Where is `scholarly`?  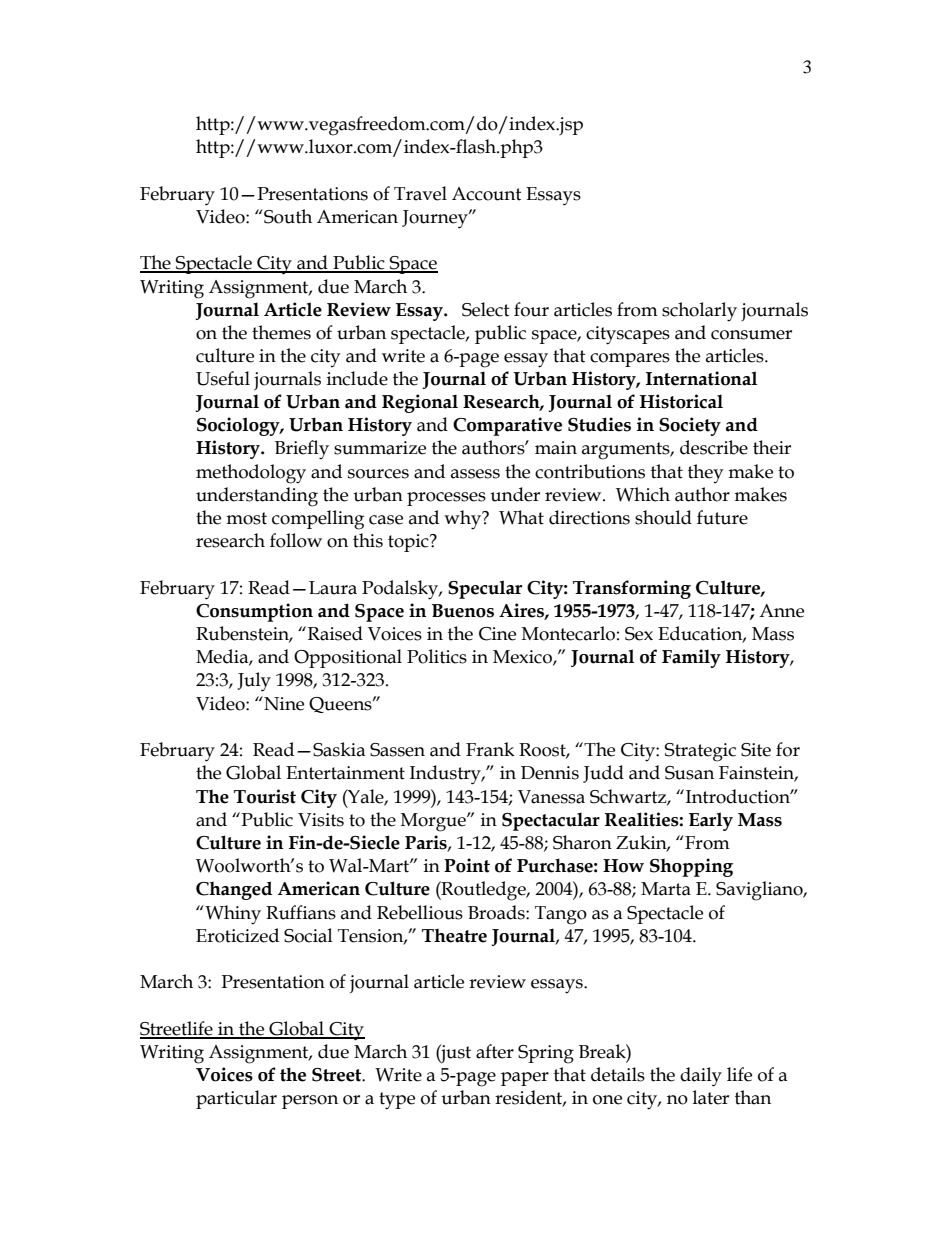 scholarly is located at coordinates (699, 312).
